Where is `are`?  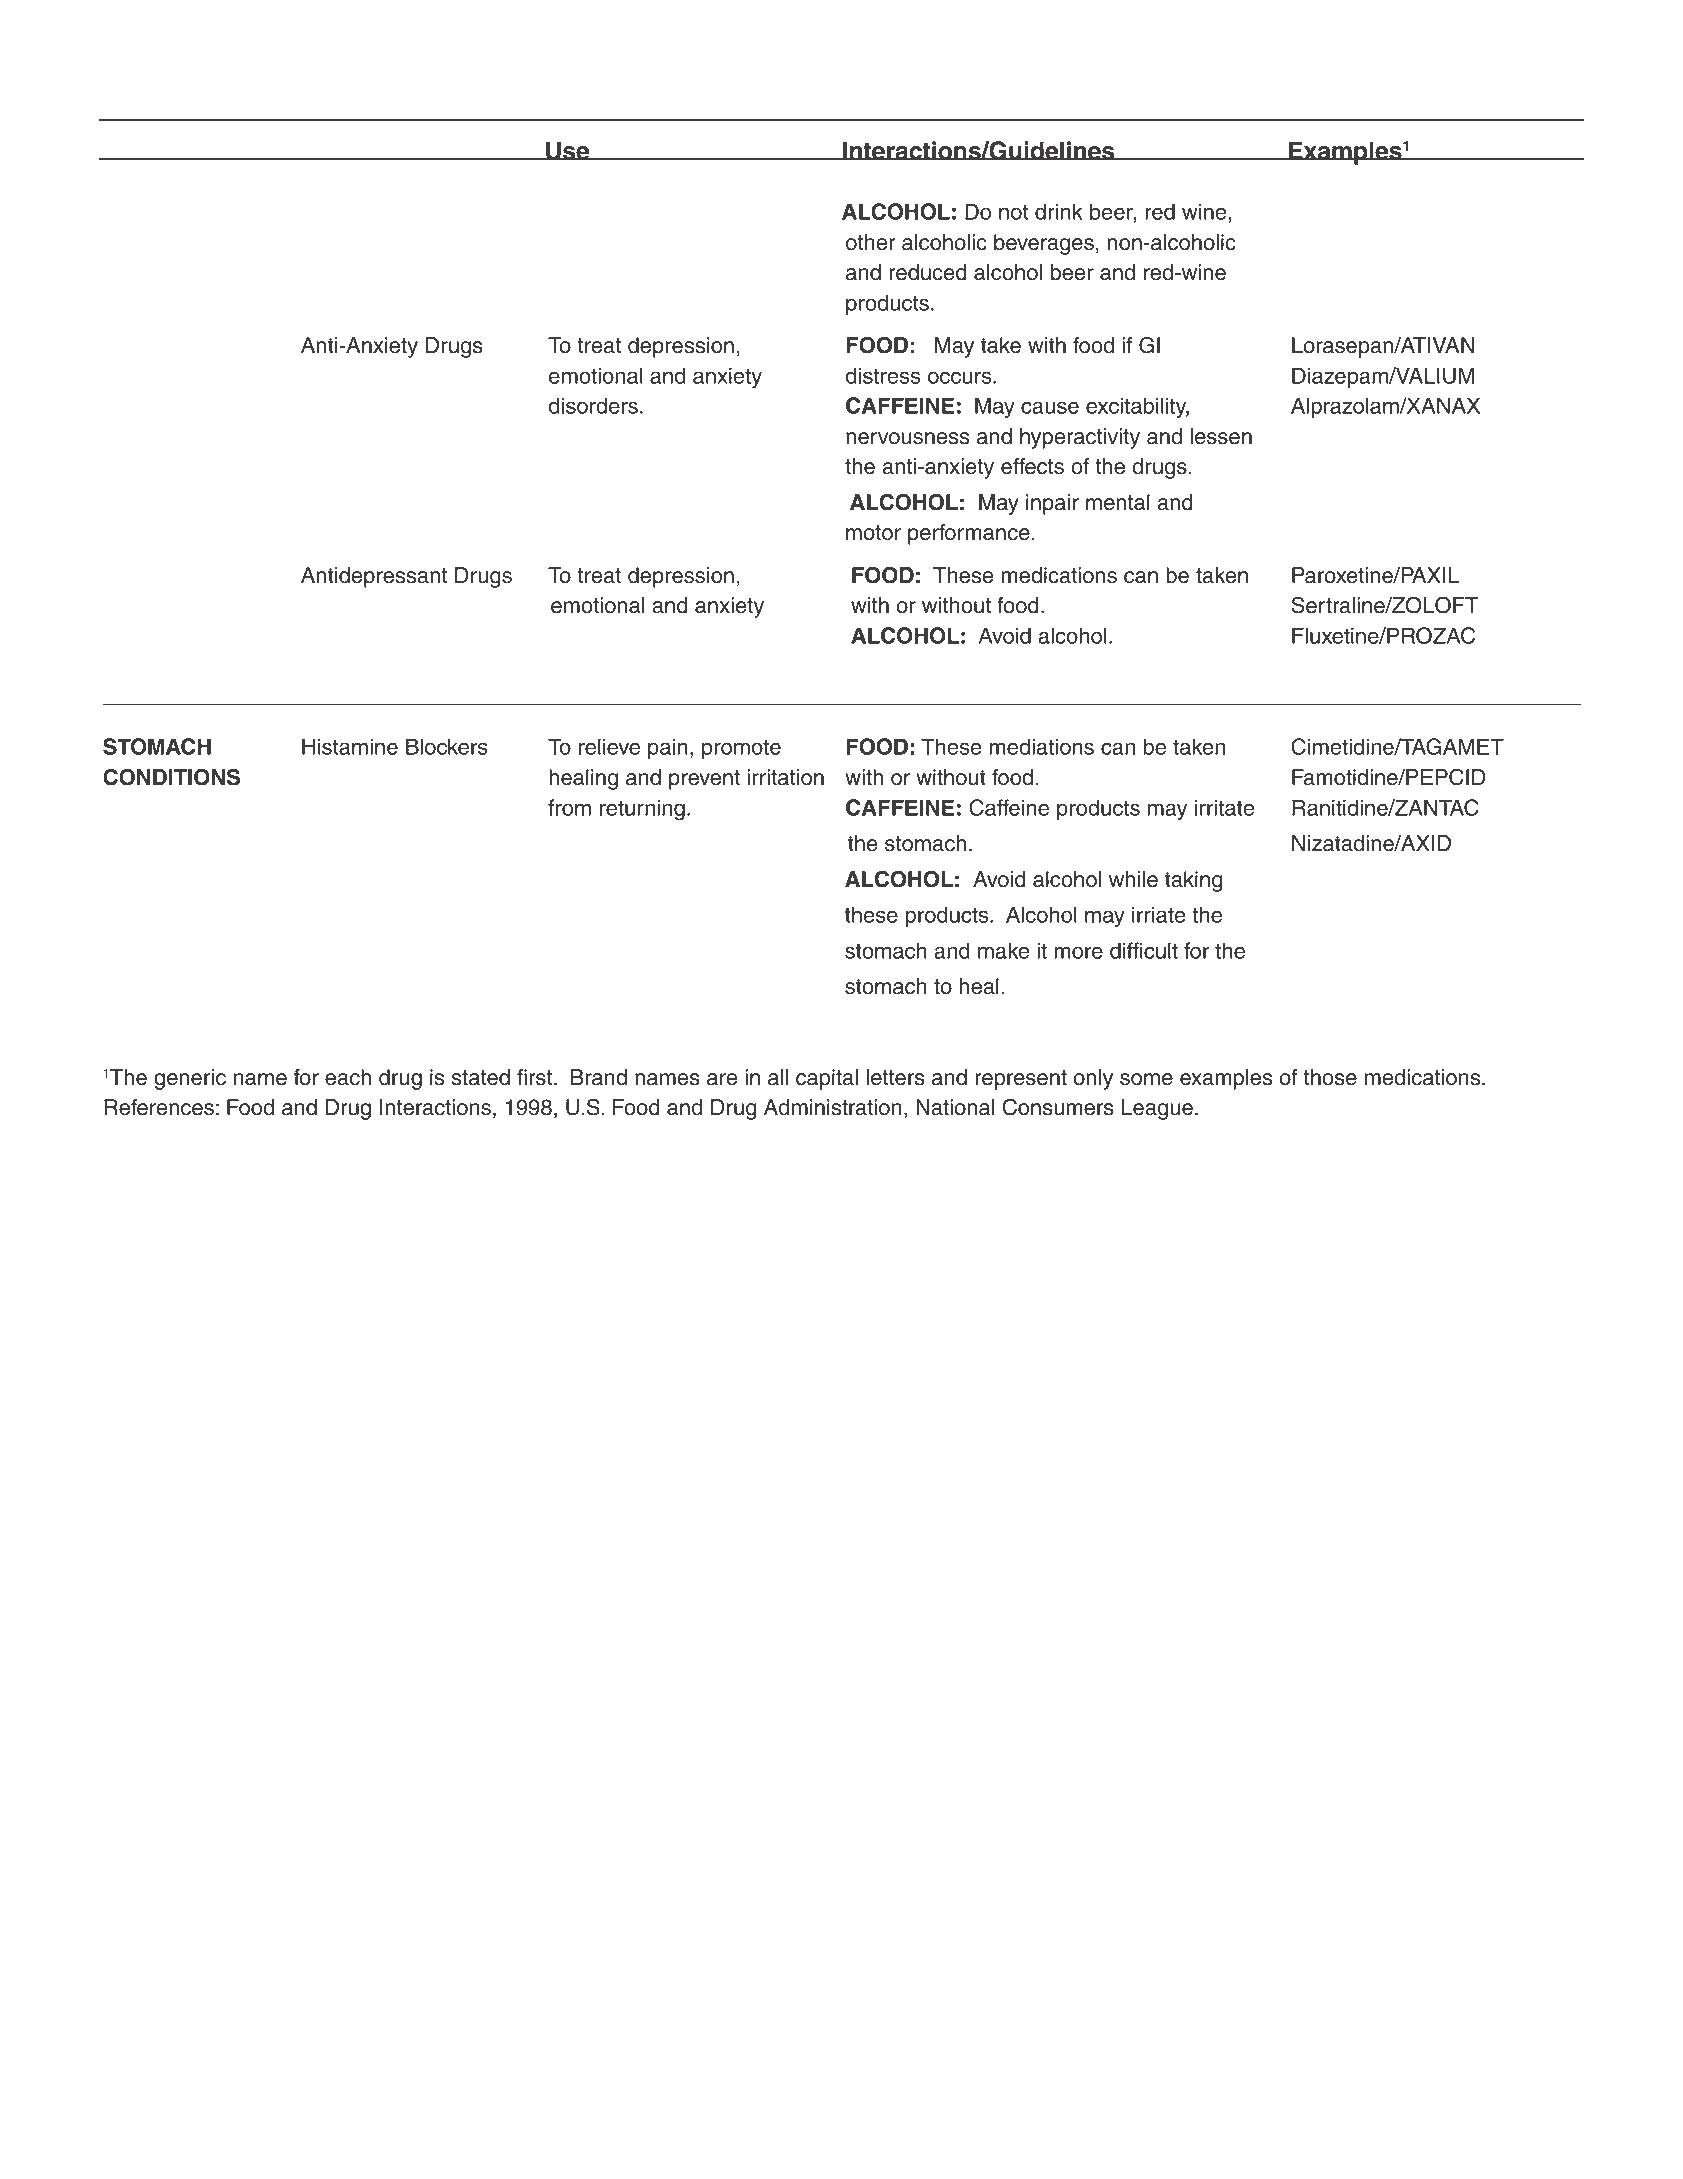
are is located at coordinates (722, 1079).
